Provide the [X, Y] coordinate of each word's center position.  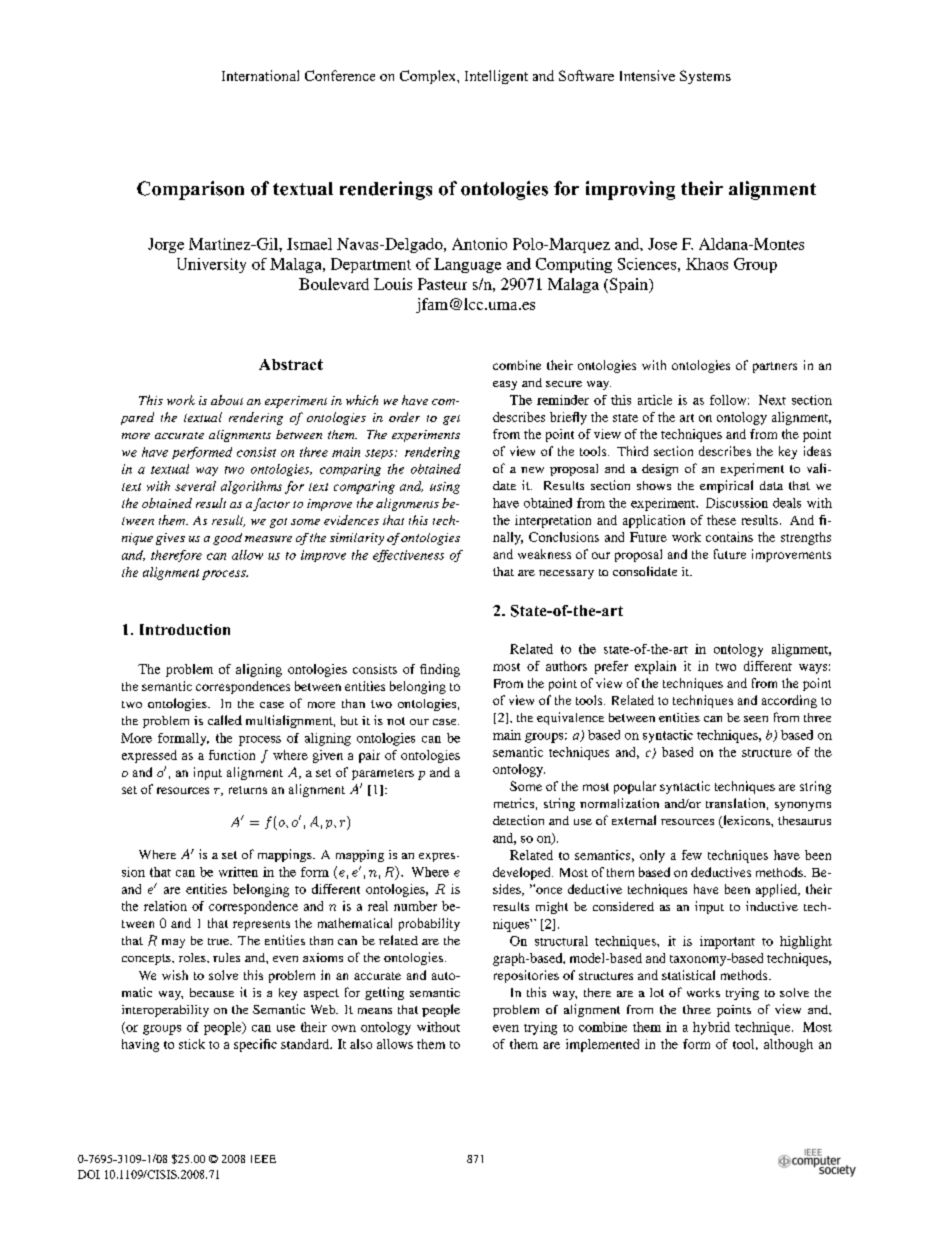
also [361, 1044]
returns [248, 790]
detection [518, 820]
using [445, 488]
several [195, 486]
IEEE [263, 1159]
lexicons [746, 821]
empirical [726, 486]
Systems [705, 77]
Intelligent [496, 77]
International [260, 75]
